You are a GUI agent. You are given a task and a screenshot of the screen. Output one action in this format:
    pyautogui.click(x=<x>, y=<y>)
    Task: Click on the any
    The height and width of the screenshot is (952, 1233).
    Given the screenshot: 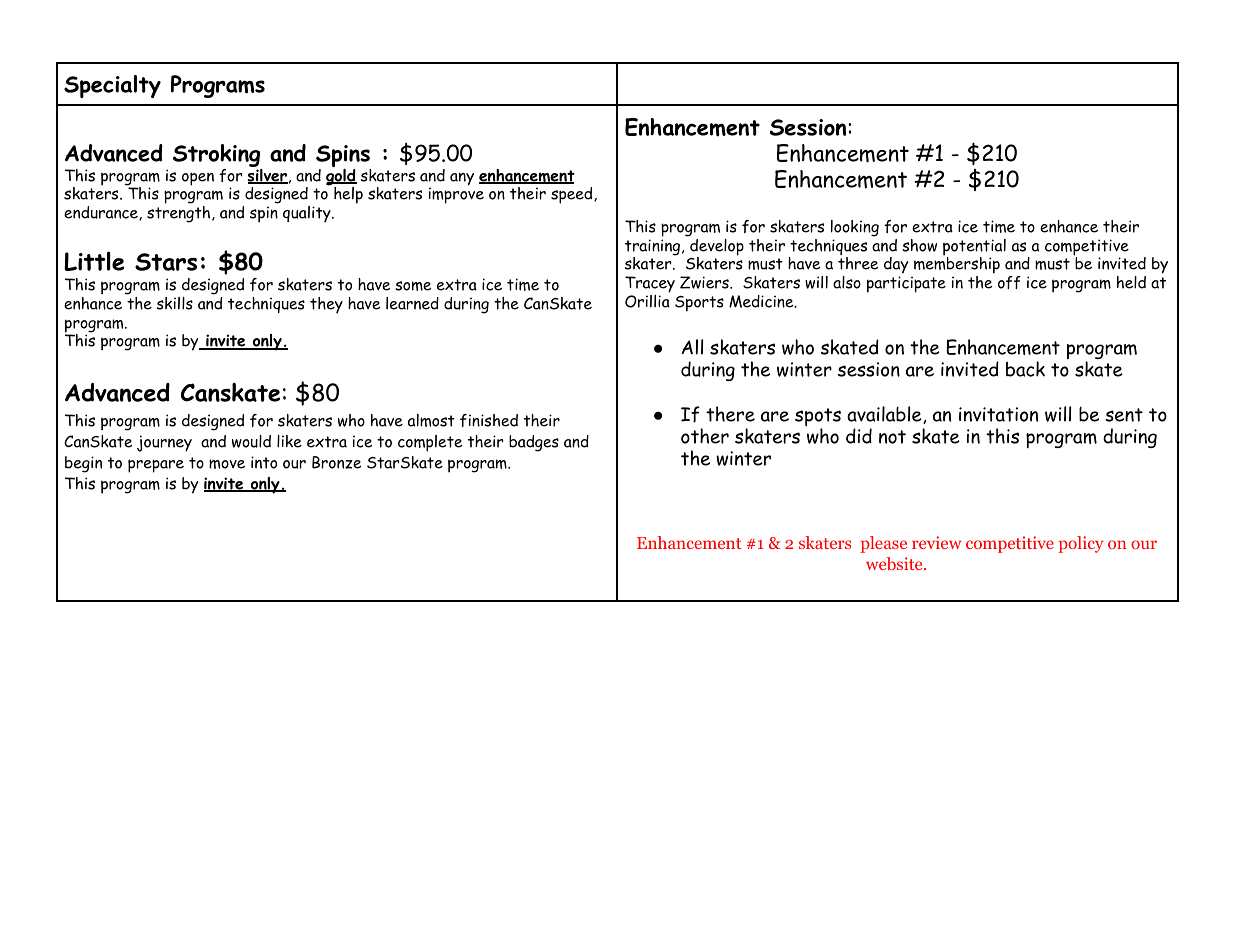 What is the action you would take?
    pyautogui.click(x=462, y=179)
